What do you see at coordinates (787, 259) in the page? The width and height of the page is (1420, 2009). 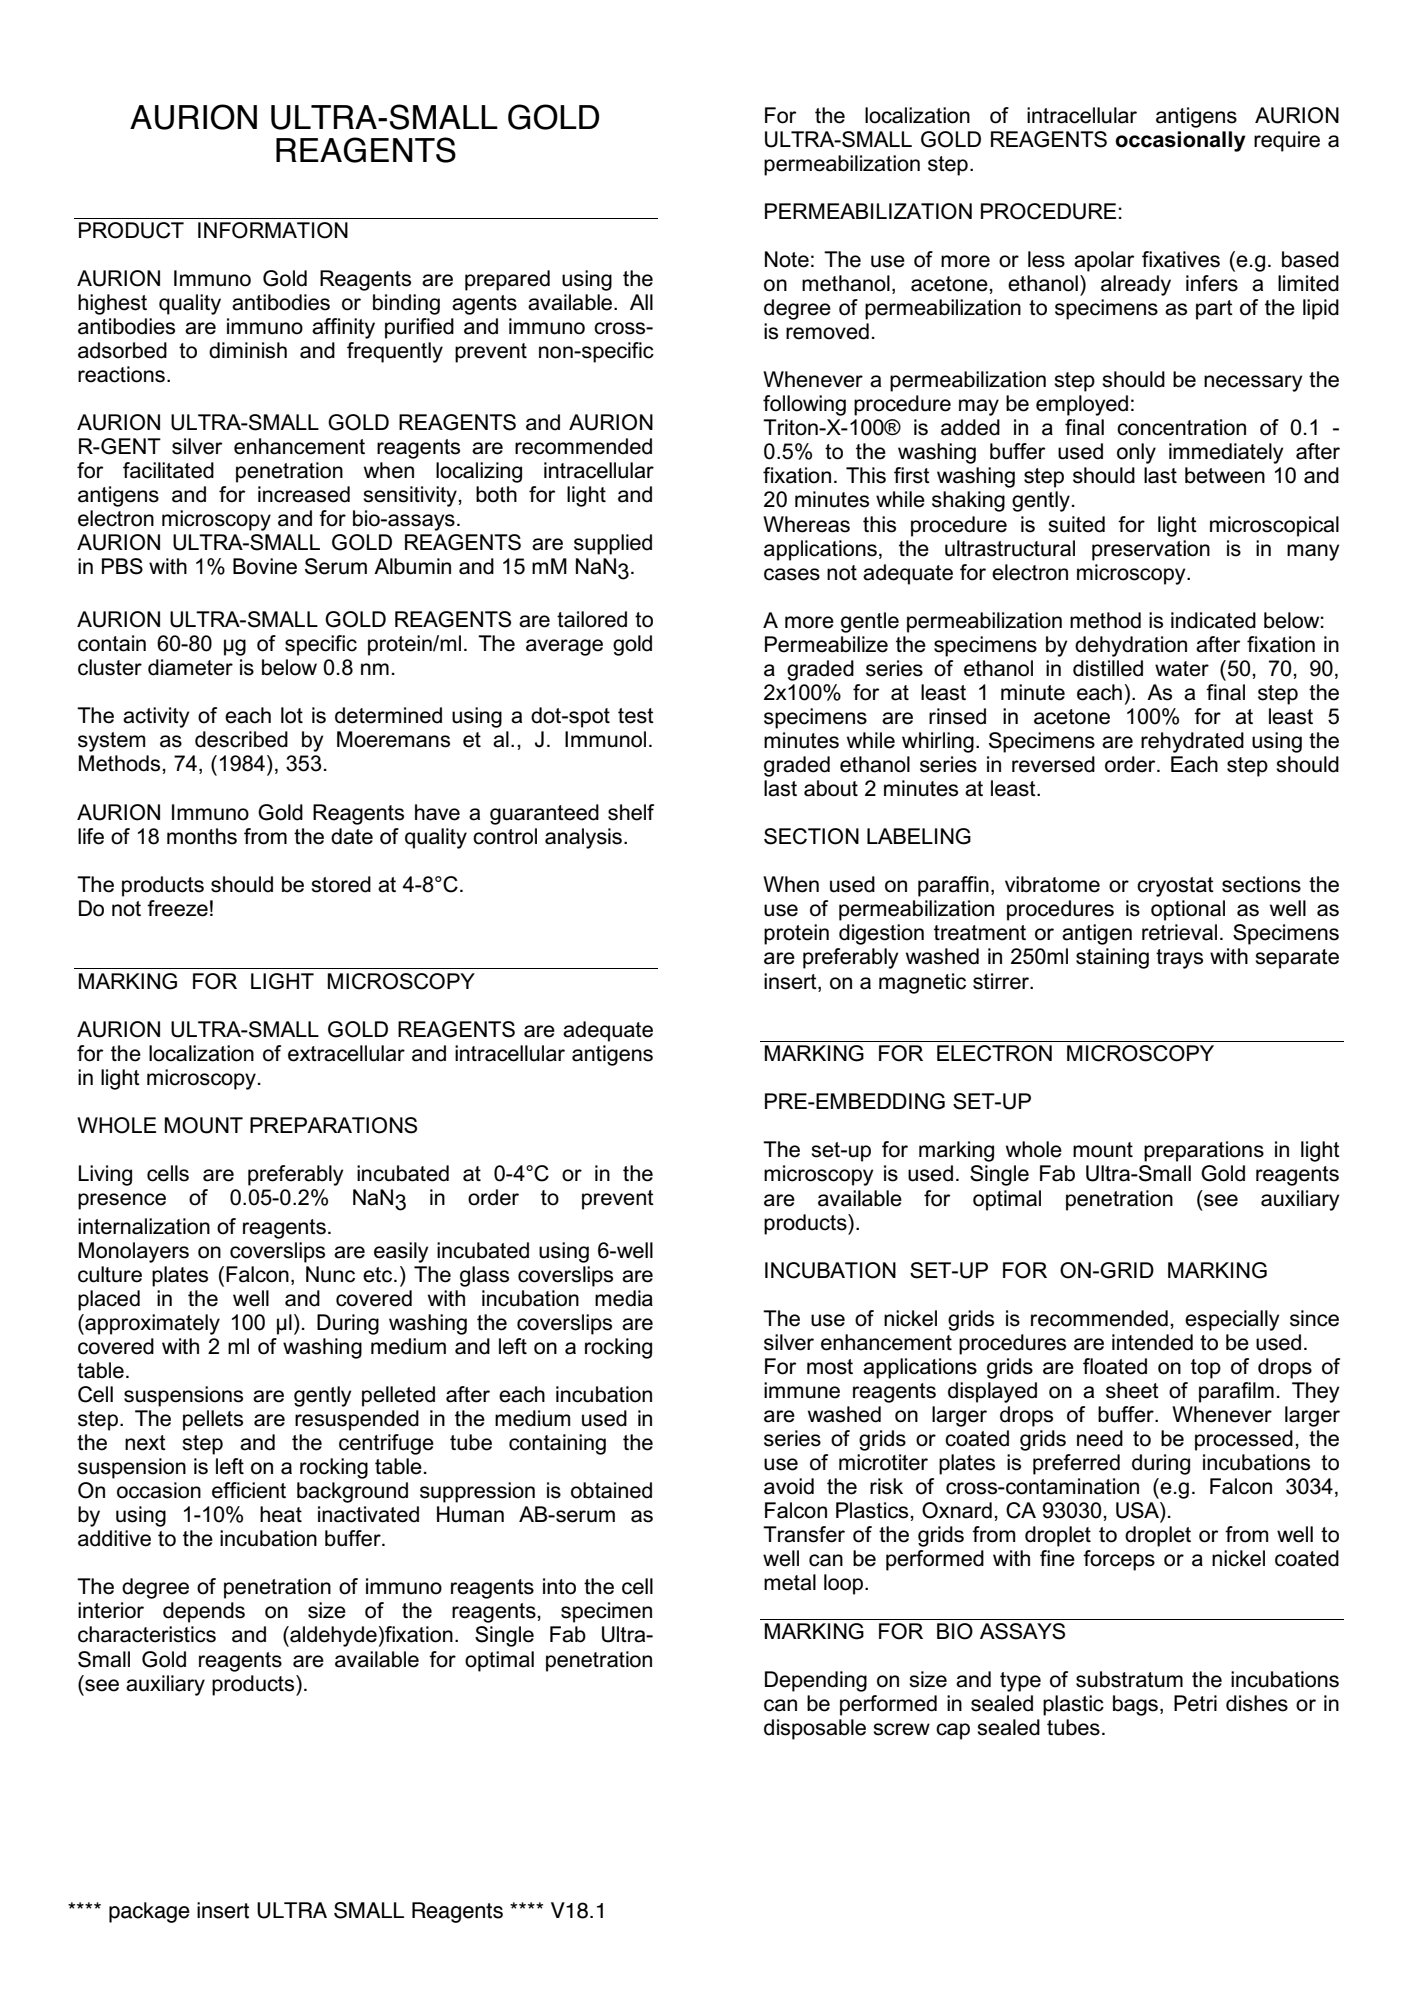 I see `Note` at bounding box center [787, 259].
